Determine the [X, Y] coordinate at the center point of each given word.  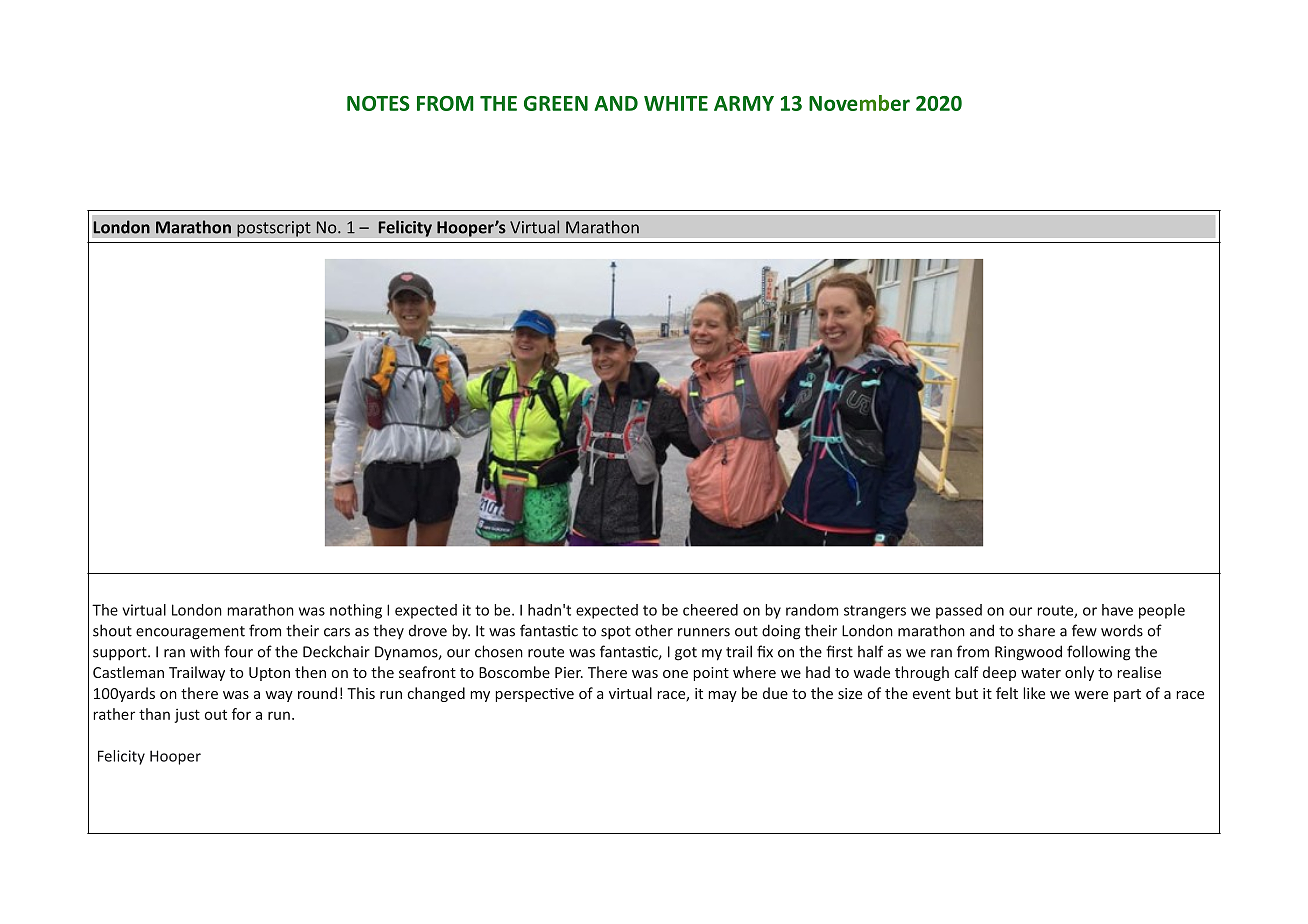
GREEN [556, 103]
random [812, 610]
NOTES [378, 103]
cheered [710, 610]
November [859, 103]
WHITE [676, 103]
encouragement [190, 633]
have [1117, 610]
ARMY [744, 103]
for [241, 714]
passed [959, 611]
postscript [274, 229]
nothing [356, 611]
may [722, 696]
